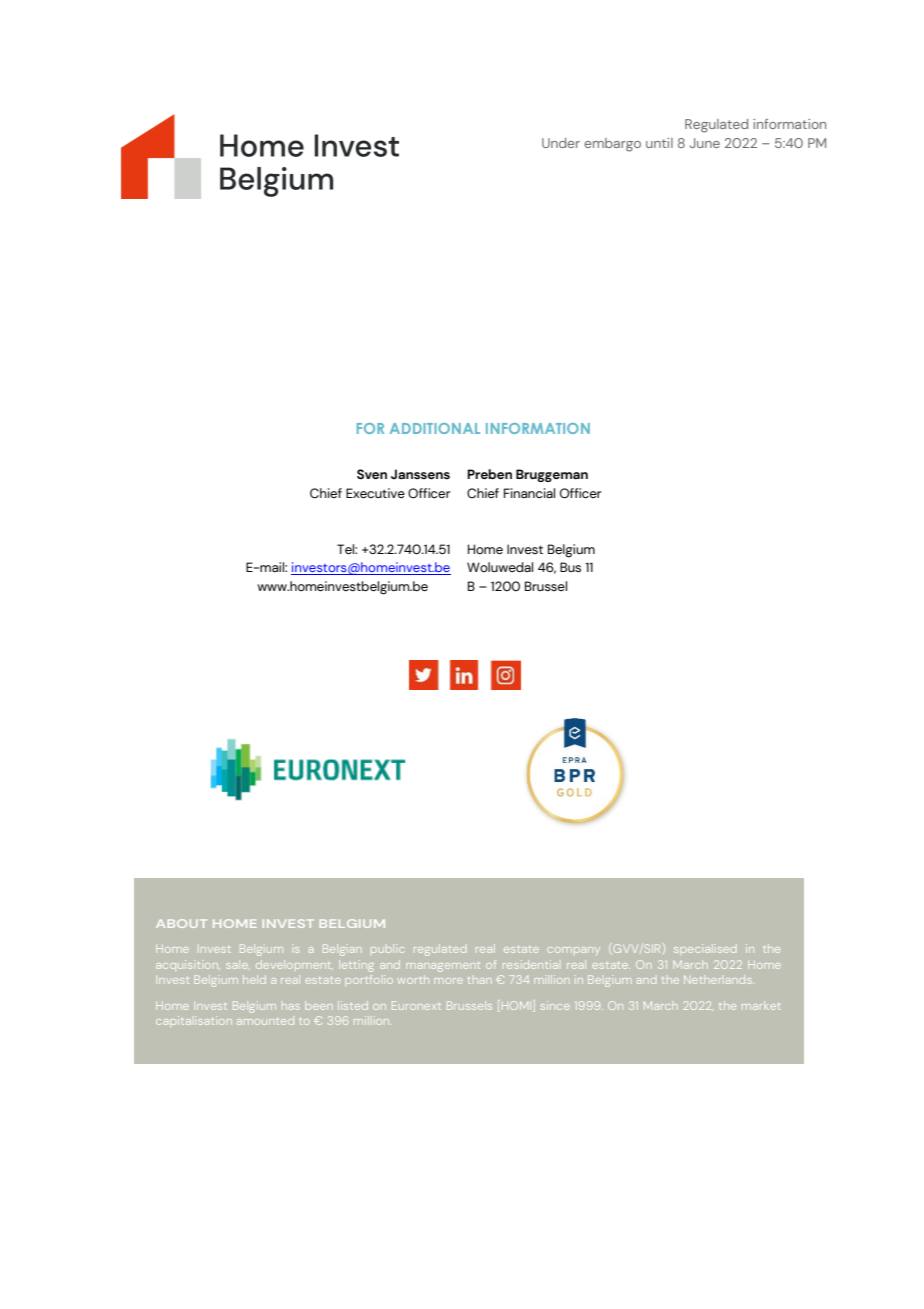 This screenshot has width=924, height=1309. I want to click on ADDITIONAL, so click(435, 428).
